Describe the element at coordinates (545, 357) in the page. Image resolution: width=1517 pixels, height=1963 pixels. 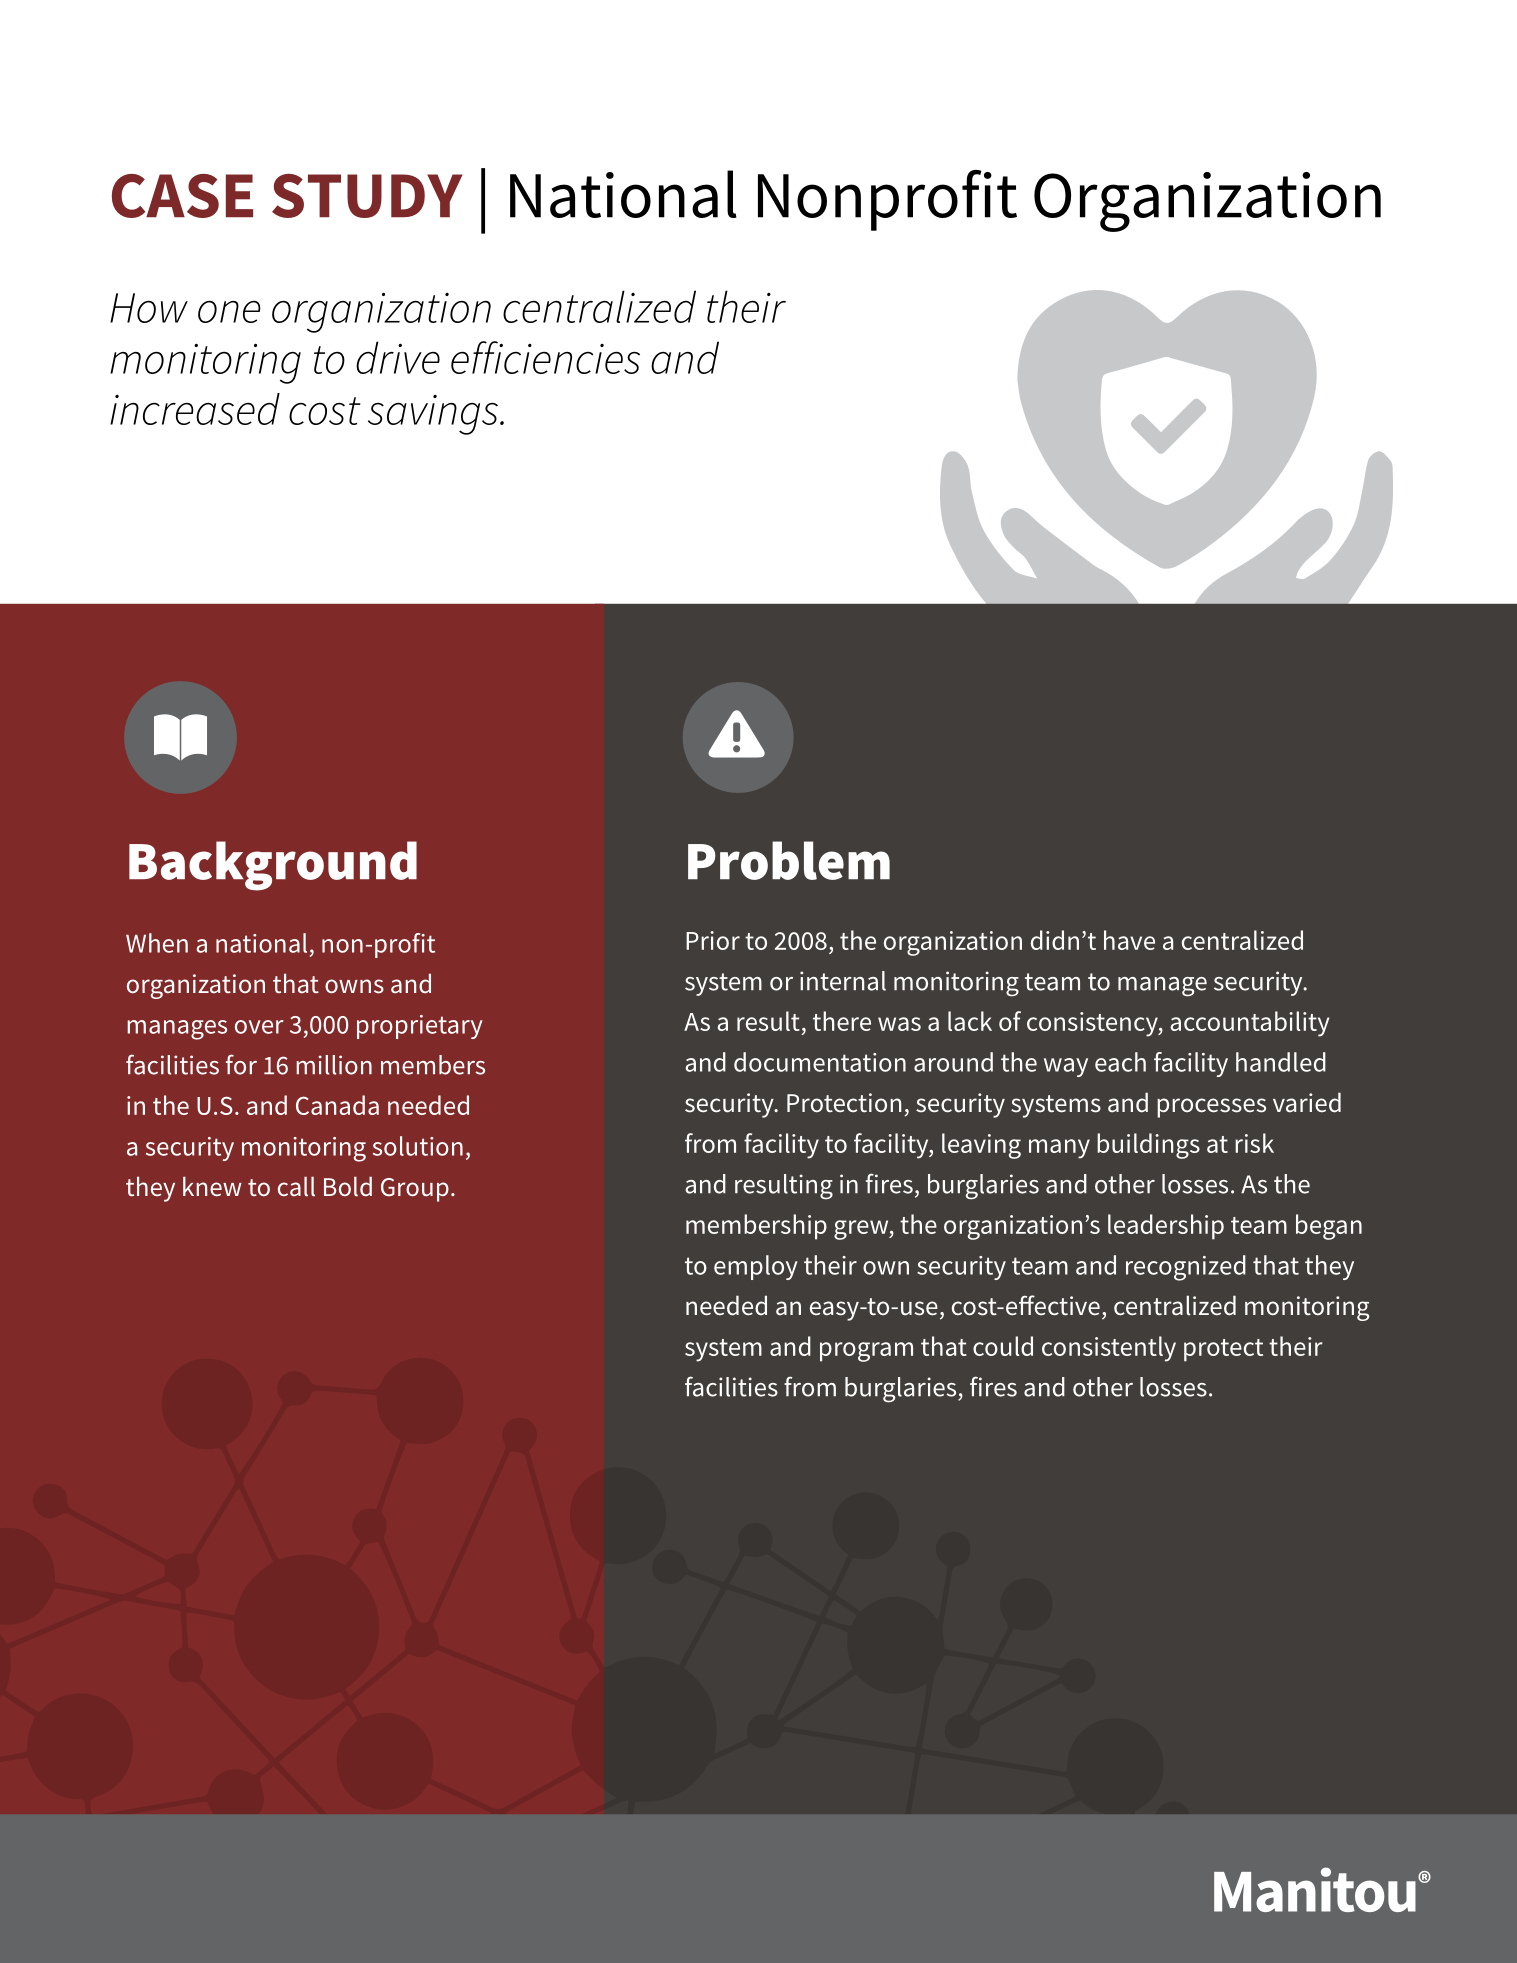
I see `efficiencies` at that location.
